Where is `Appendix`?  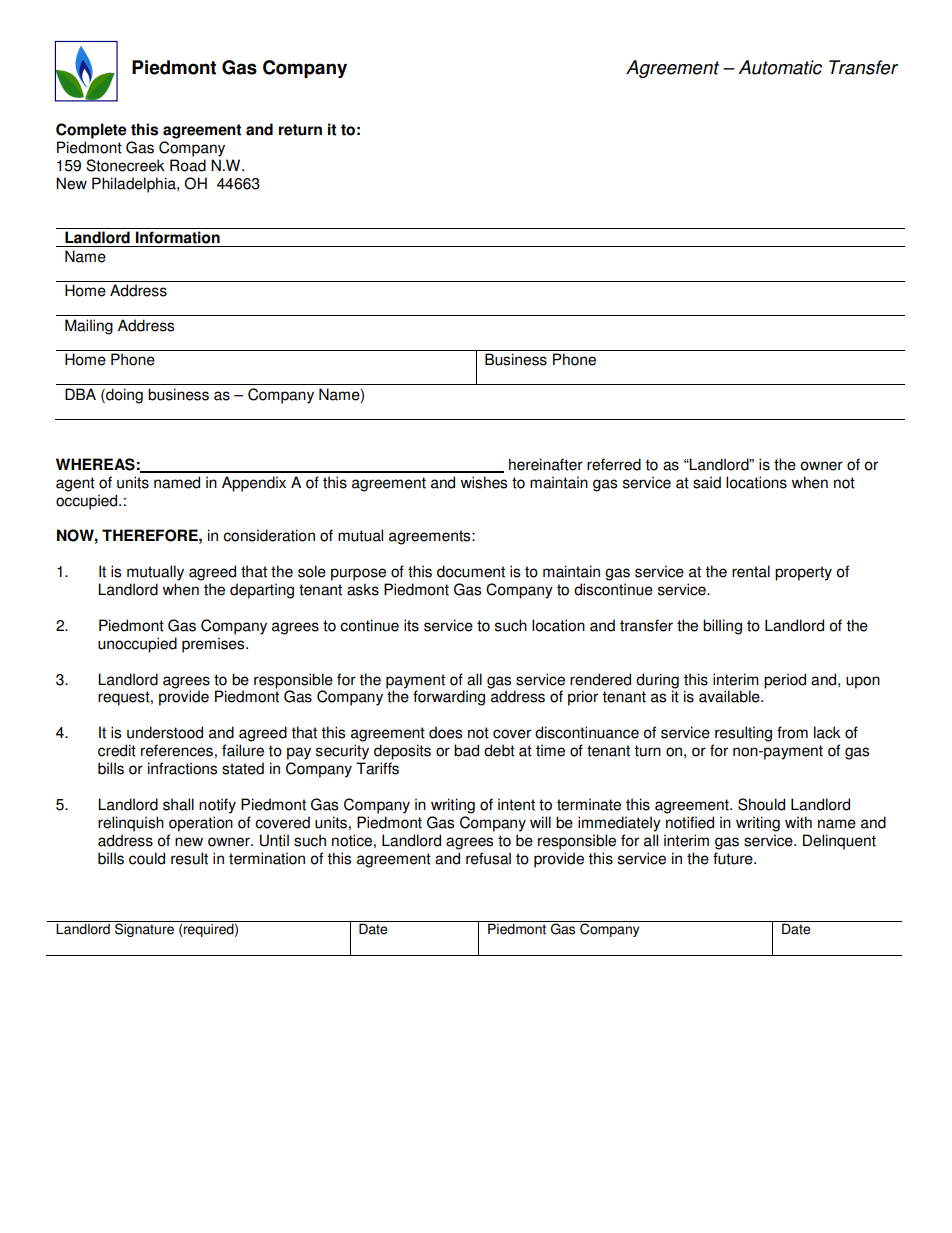 Appendix is located at coordinates (254, 484).
